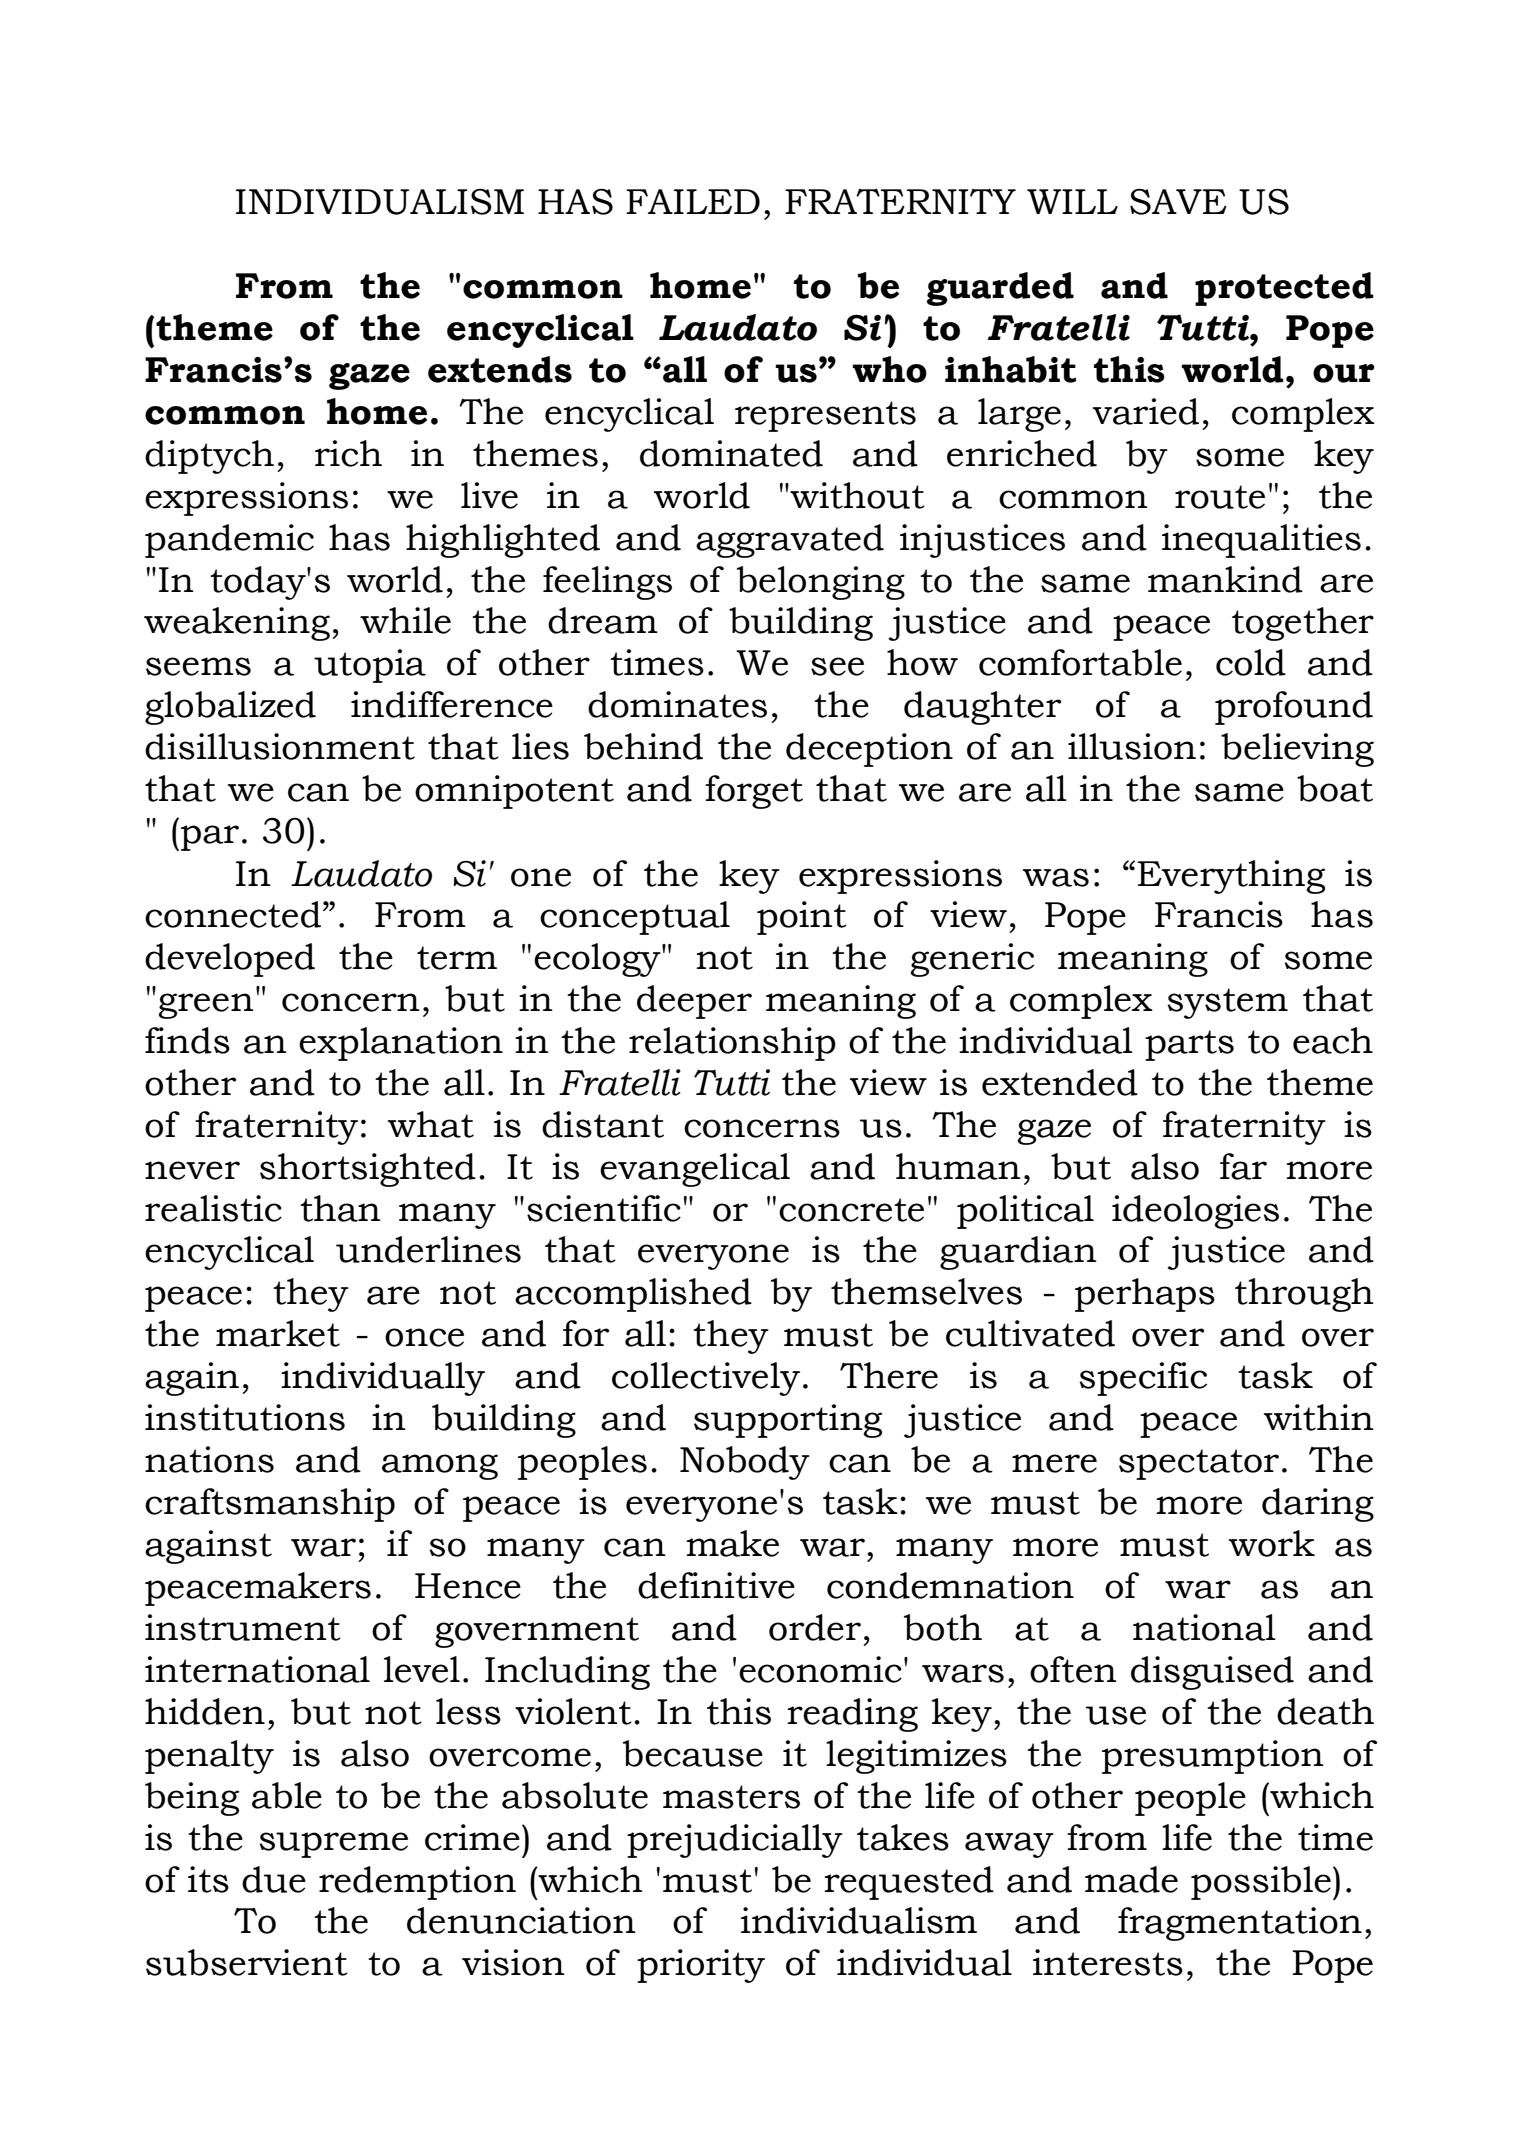 Image resolution: width=1519 pixels, height=2148 pixels. I want to click on extends, so click(500, 369).
